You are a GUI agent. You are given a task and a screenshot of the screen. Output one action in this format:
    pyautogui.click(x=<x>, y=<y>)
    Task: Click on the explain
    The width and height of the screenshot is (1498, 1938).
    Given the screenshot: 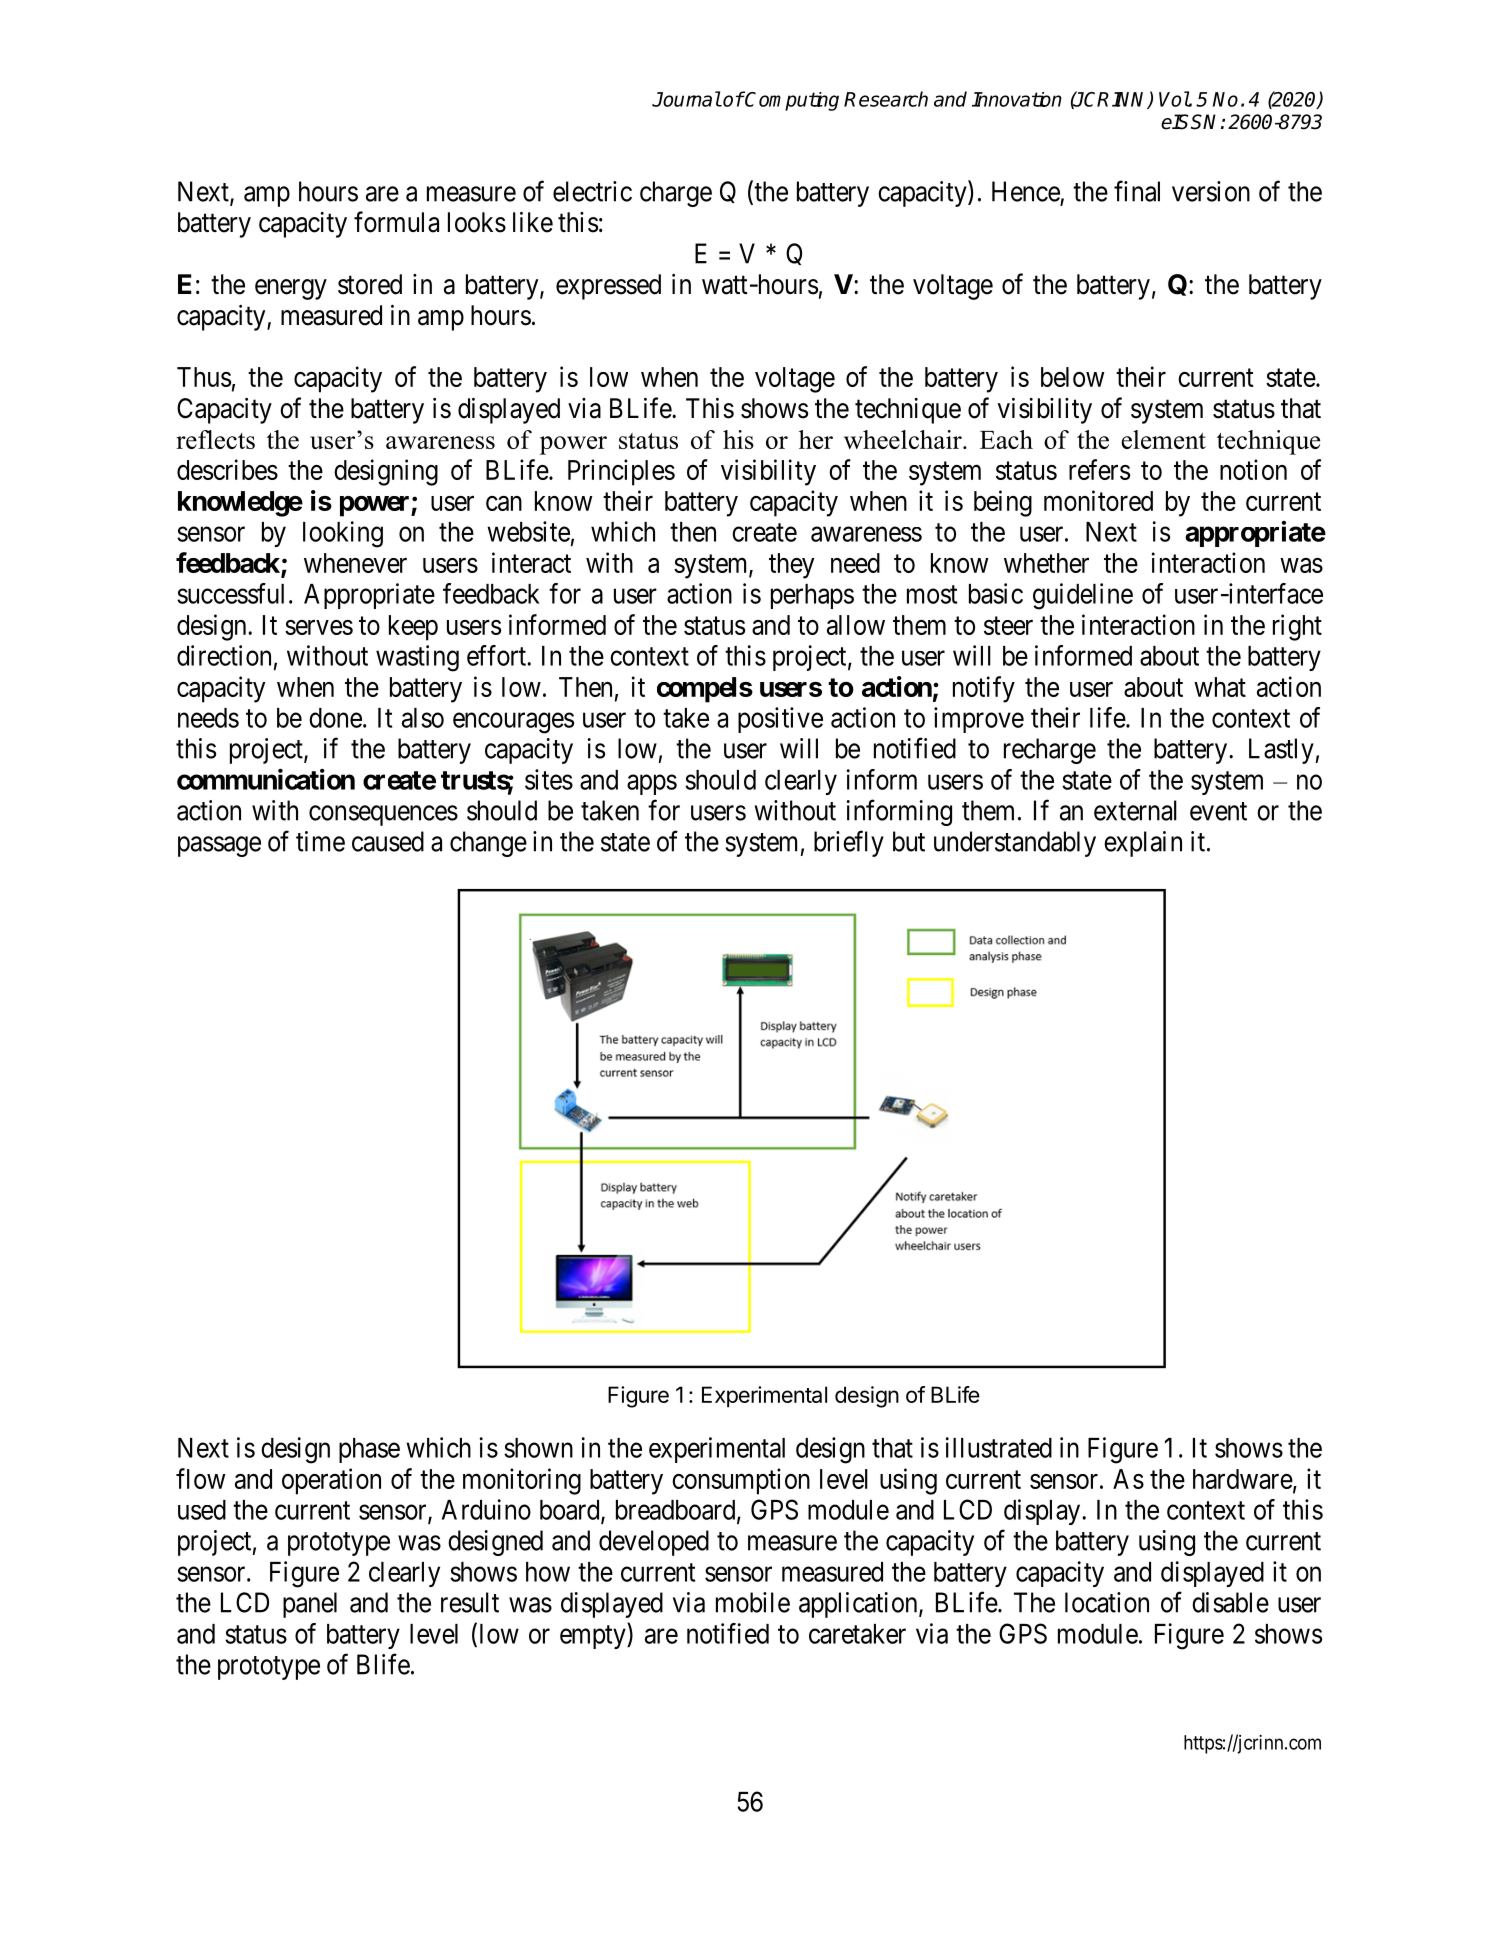 What is the action you would take?
    pyautogui.click(x=1143, y=844)
